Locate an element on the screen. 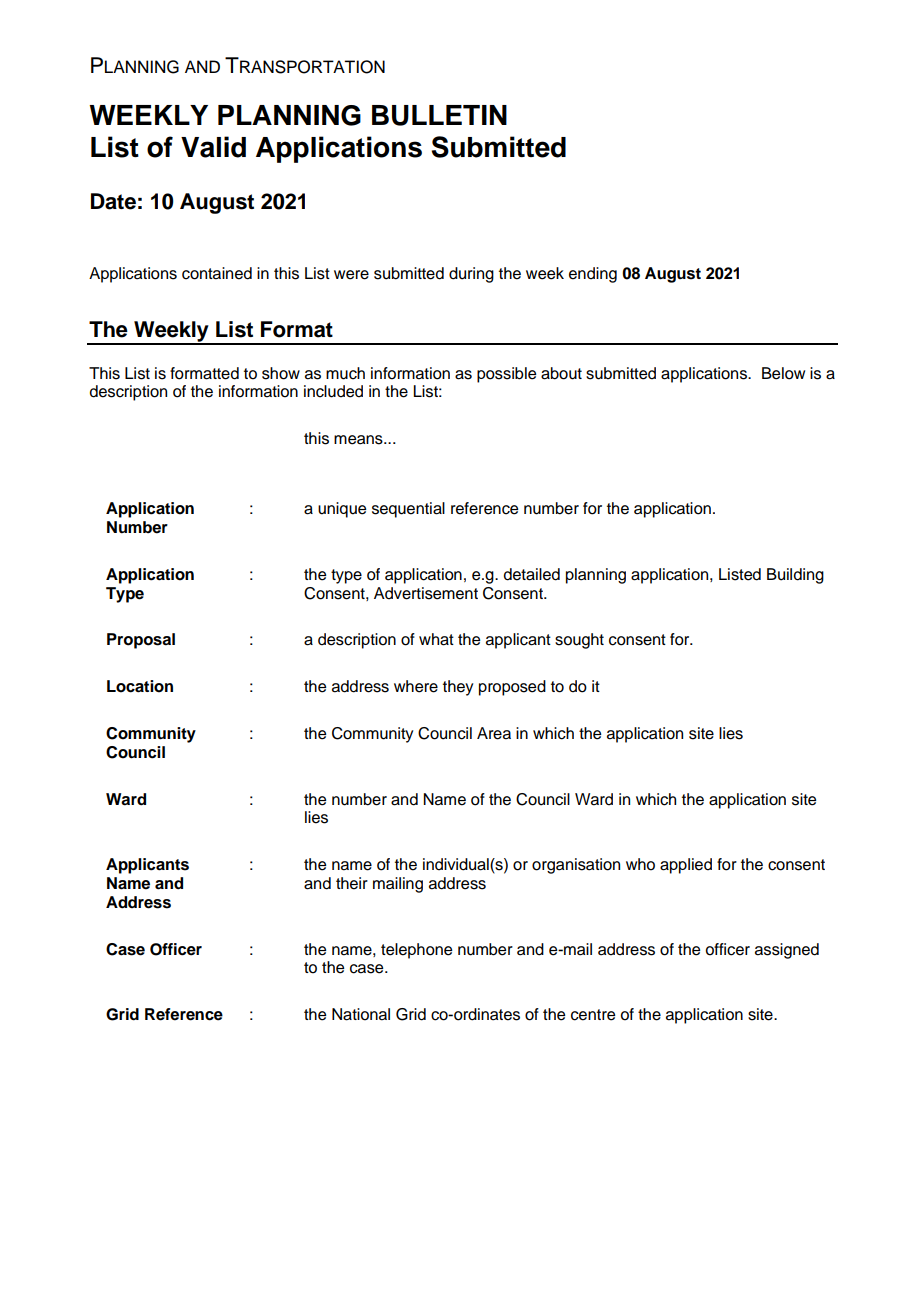 The image size is (924, 1307). ending is located at coordinates (593, 275).
